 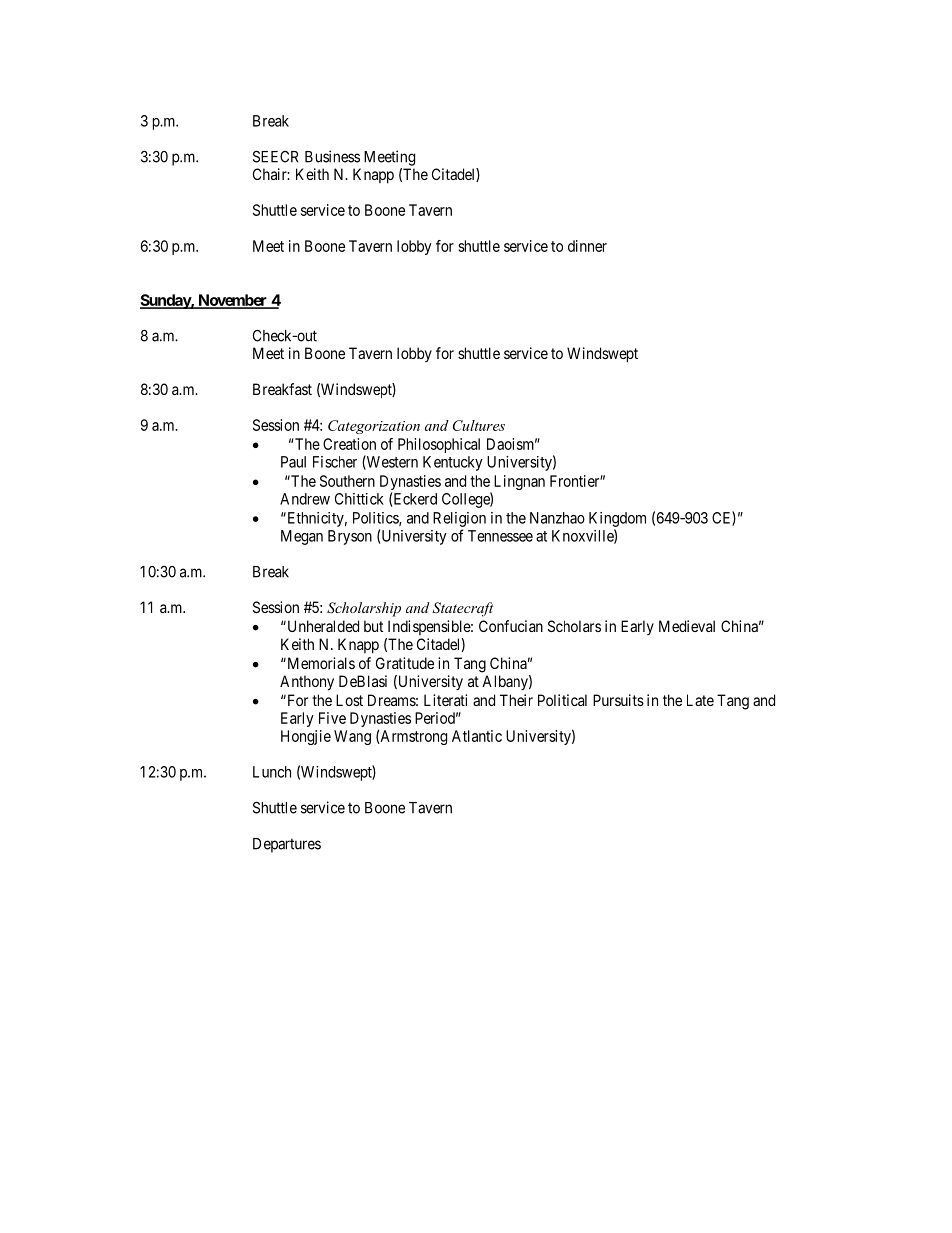 What do you see at coordinates (477, 736) in the screenshot?
I see `Atlantic` at bounding box center [477, 736].
